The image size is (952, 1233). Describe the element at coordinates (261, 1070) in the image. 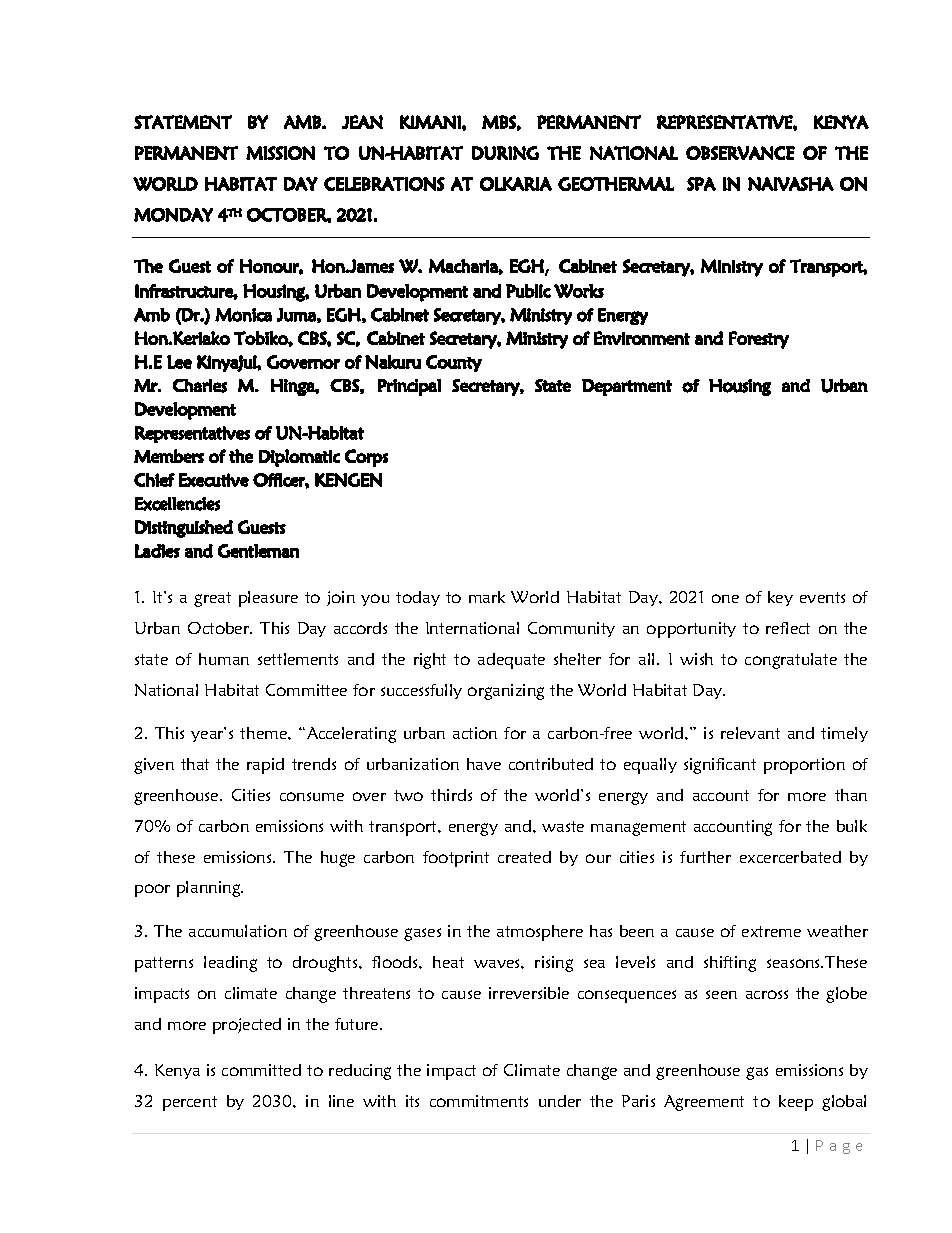

I see `committed` at that location.
